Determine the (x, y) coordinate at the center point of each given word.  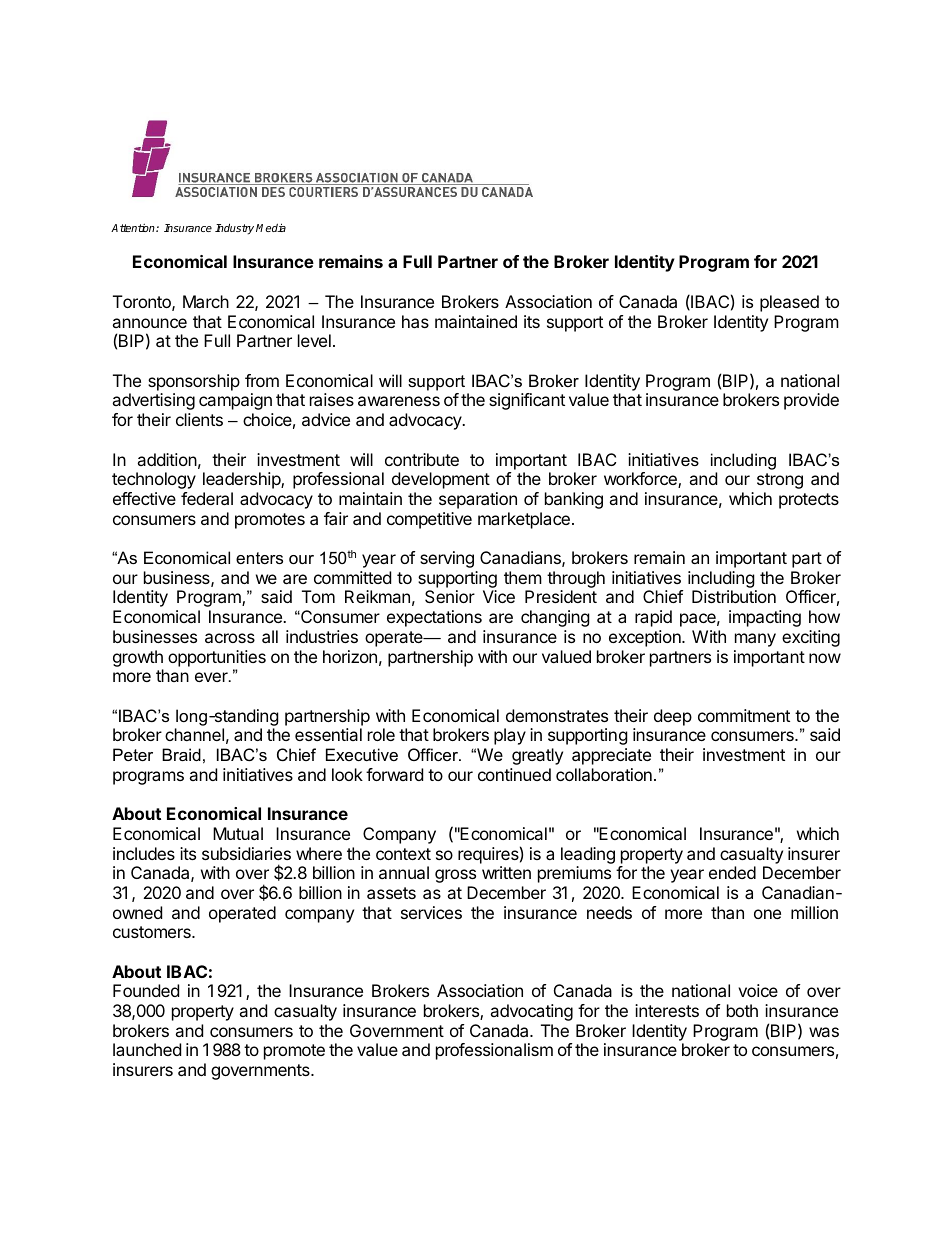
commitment (744, 715)
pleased (789, 303)
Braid (181, 754)
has (415, 321)
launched (147, 1049)
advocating (531, 1012)
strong (780, 481)
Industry (234, 229)
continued (514, 774)
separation (478, 500)
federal (207, 498)
